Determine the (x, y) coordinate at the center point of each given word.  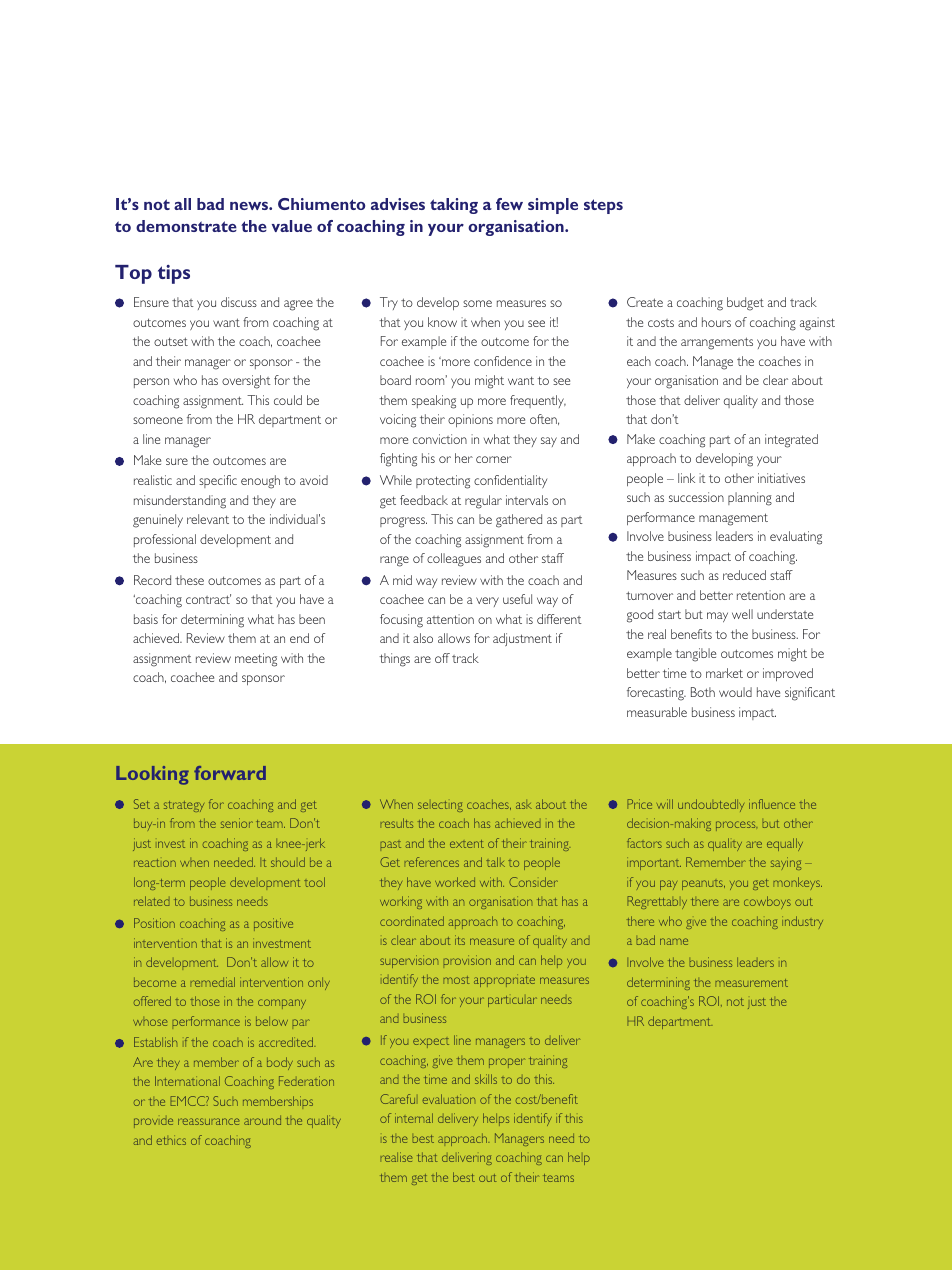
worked (455, 882)
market (724, 673)
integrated (791, 441)
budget (745, 304)
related (151, 901)
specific (218, 481)
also (423, 638)
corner (494, 459)
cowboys (767, 902)
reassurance (209, 1121)
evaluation (448, 1099)
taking (454, 206)
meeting (256, 660)
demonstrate (186, 226)
